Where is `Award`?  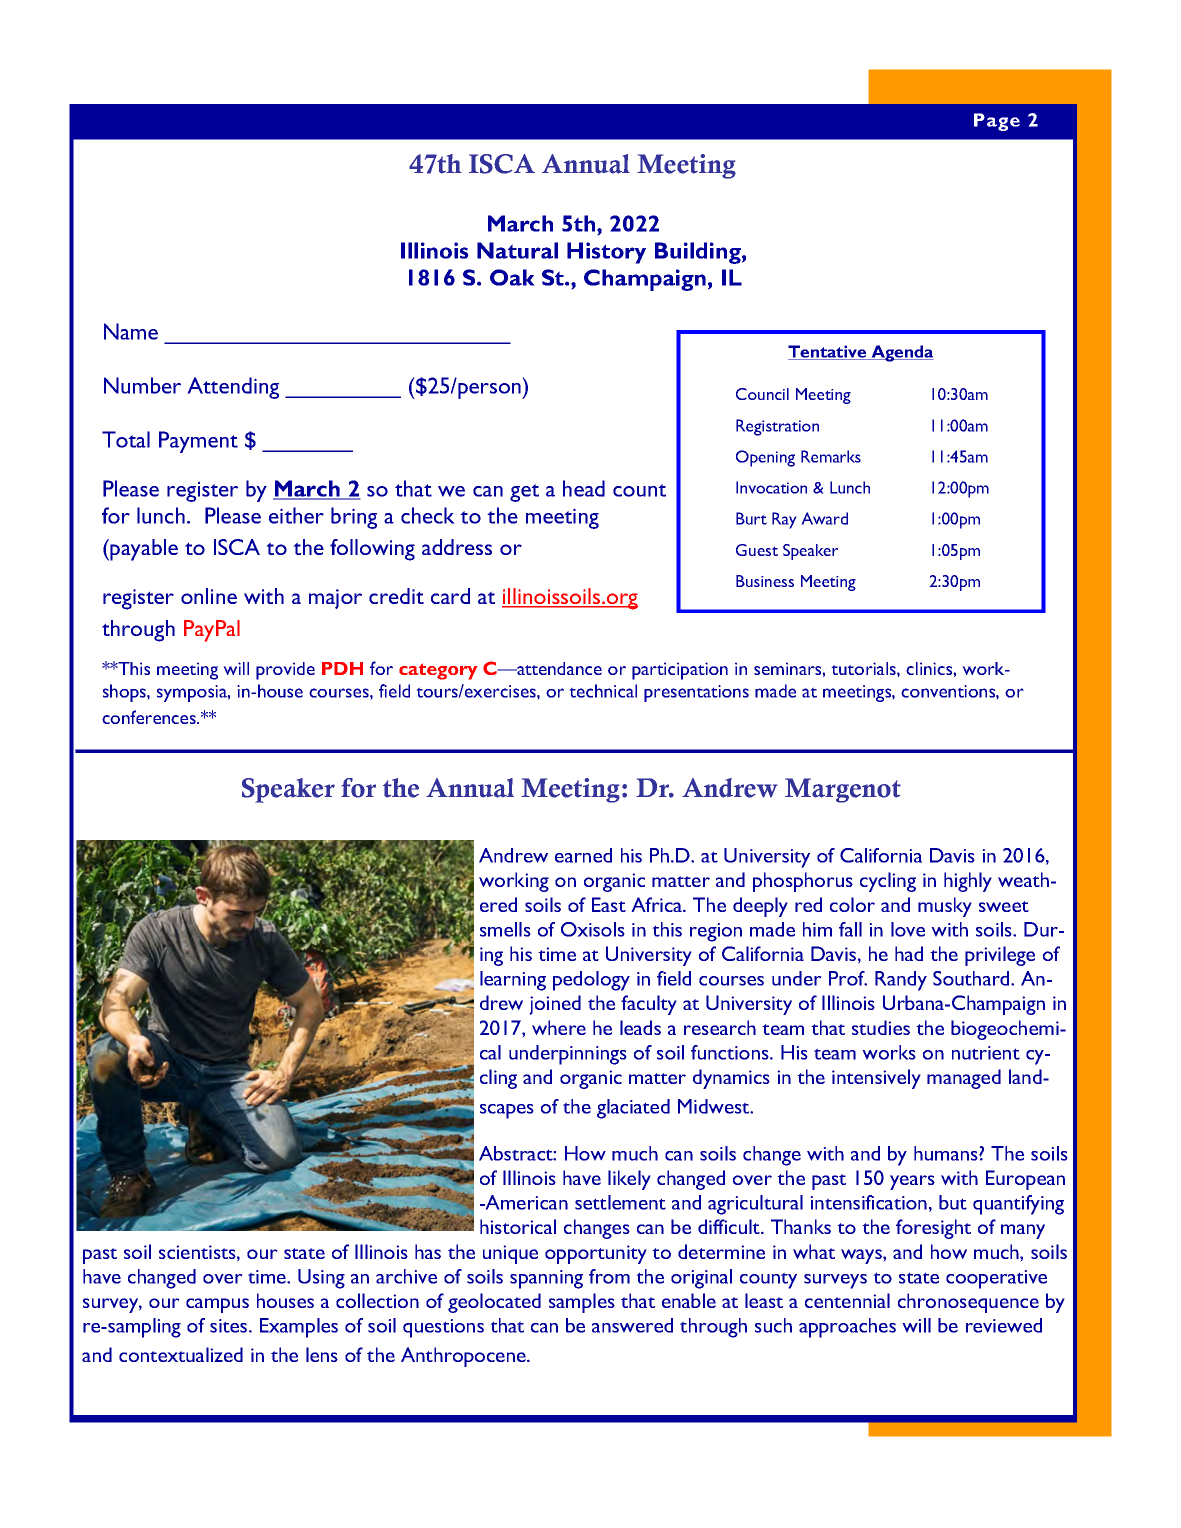
Award is located at coordinates (824, 518).
